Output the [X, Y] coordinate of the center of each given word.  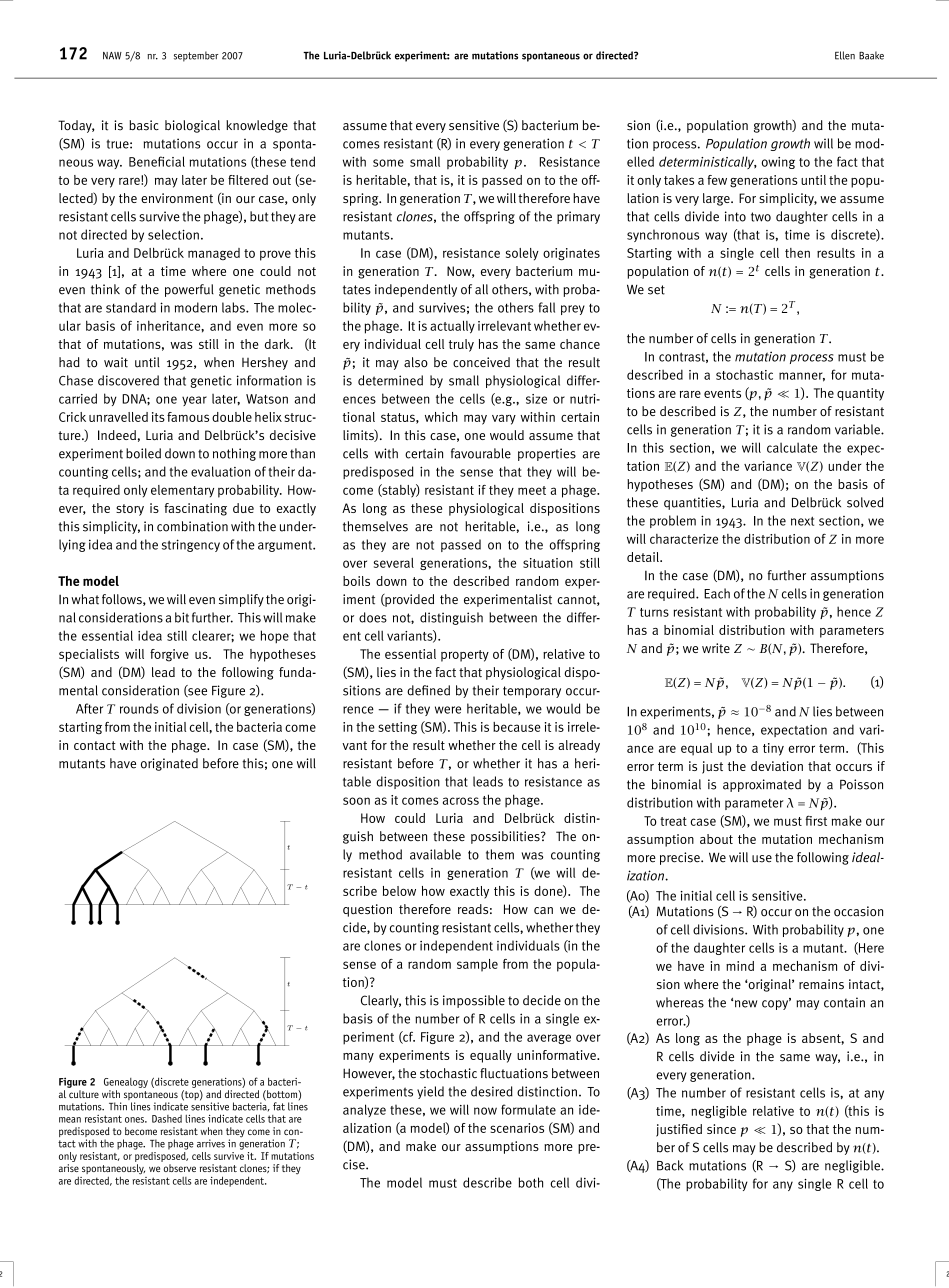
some [388, 163]
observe [179, 1168]
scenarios [517, 1128]
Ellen [845, 55]
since [721, 1129]
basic [144, 125]
